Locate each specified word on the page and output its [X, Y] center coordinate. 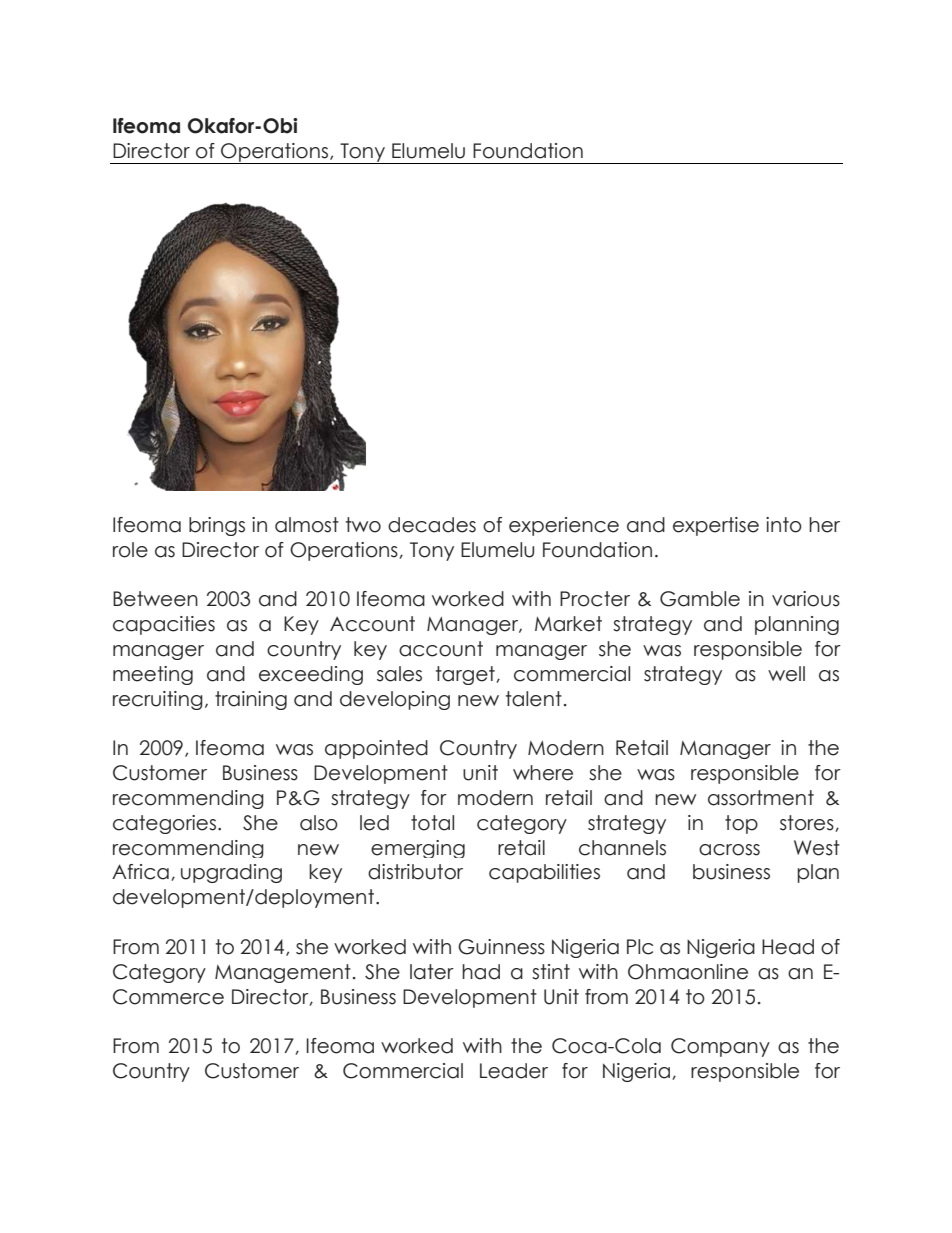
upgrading [231, 873]
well [786, 674]
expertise [716, 526]
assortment [761, 798]
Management [283, 973]
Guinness [501, 947]
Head [788, 947]
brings [217, 526]
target [466, 675]
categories [164, 824]
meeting [153, 675]
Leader [514, 1071]
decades [432, 525]
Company [720, 1047]
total [432, 823]
